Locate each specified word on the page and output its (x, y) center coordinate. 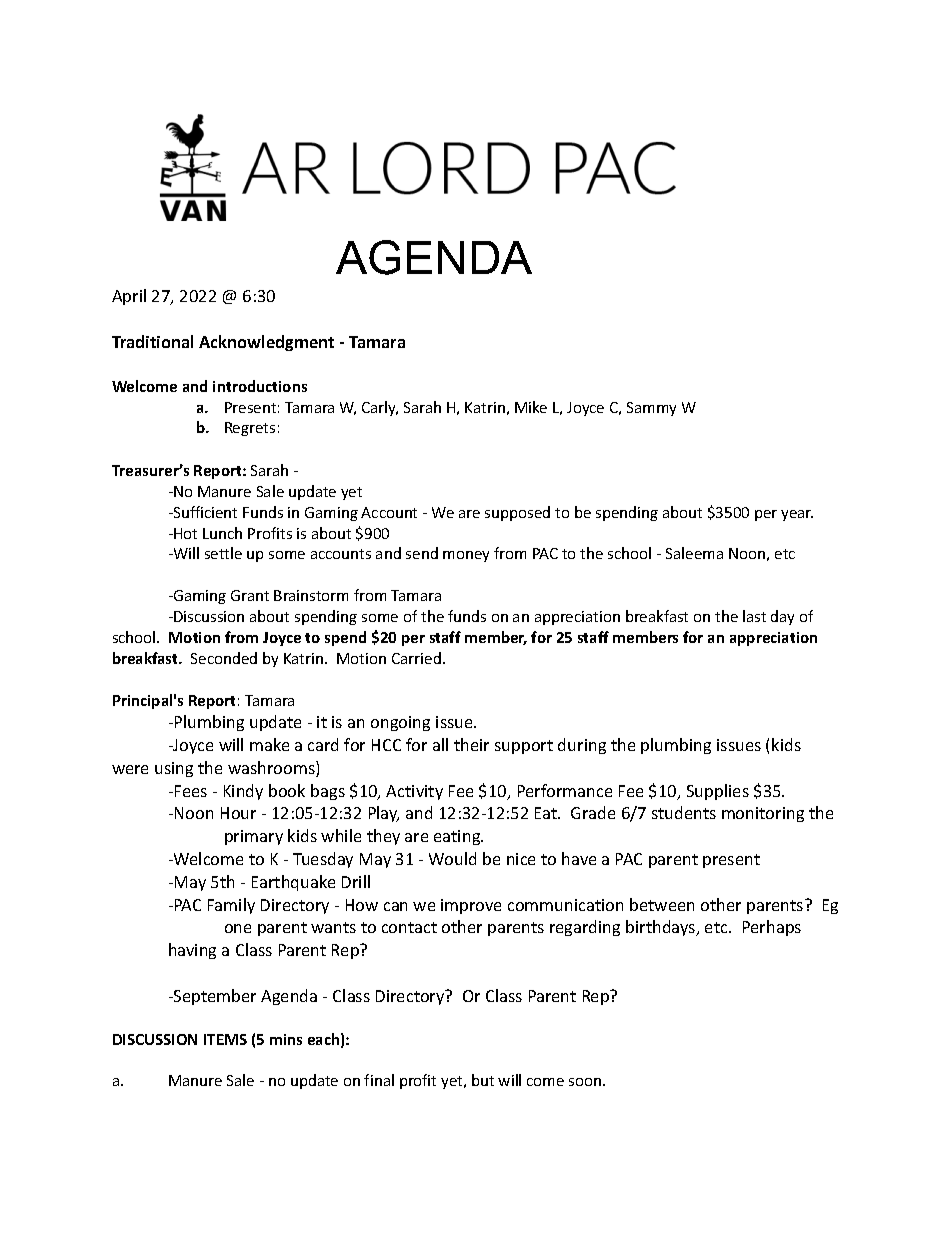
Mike (531, 407)
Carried (416, 658)
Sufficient (204, 512)
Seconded (224, 658)
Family (231, 906)
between (662, 904)
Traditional (152, 341)
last (754, 616)
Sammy (651, 409)
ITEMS (225, 1039)
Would (452, 858)
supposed (517, 513)
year (797, 515)
